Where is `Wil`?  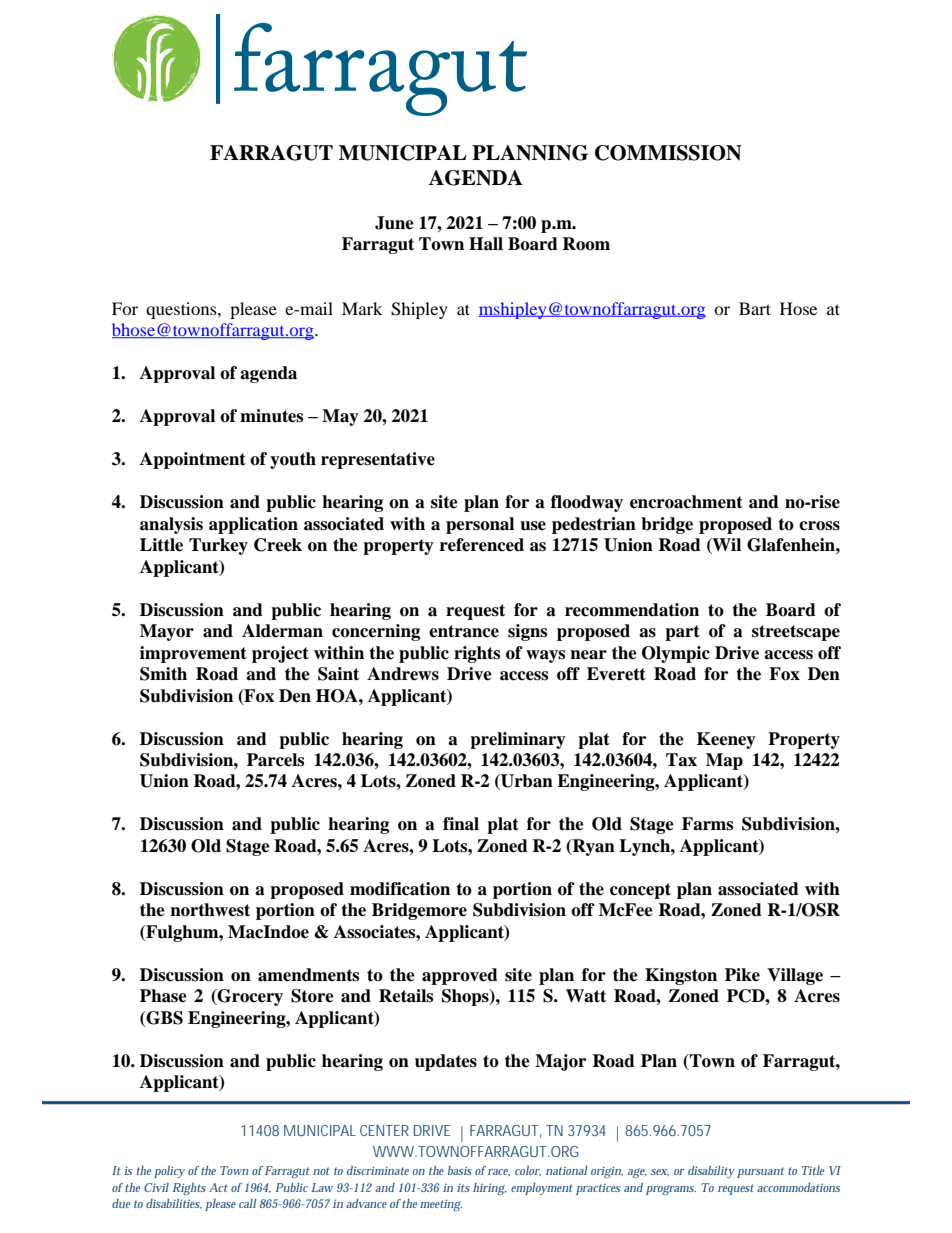 Wil is located at coordinates (726, 546).
